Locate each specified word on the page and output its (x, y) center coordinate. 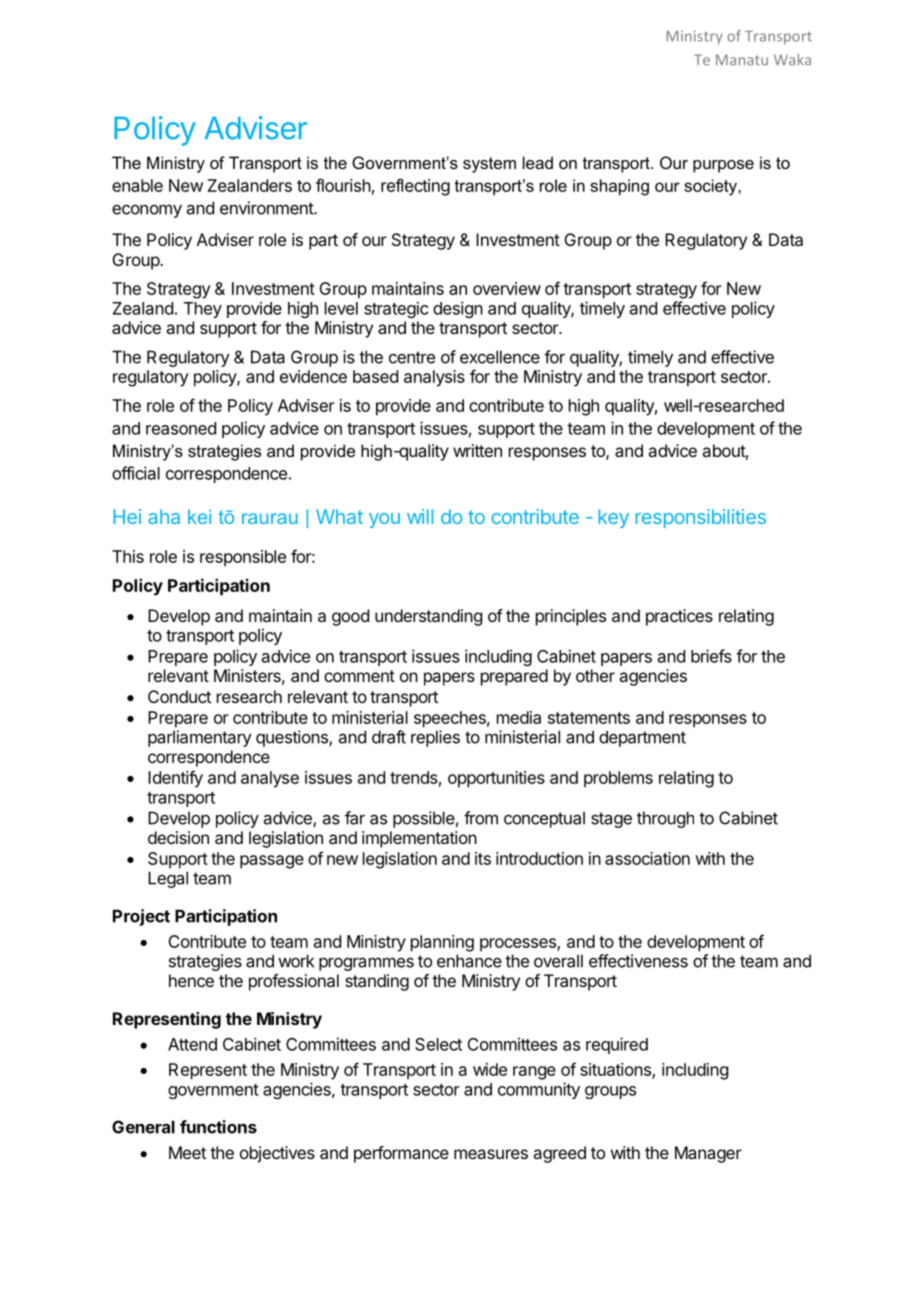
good (350, 617)
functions (218, 1127)
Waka (792, 59)
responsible (243, 558)
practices (679, 617)
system (489, 165)
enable (137, 185)
